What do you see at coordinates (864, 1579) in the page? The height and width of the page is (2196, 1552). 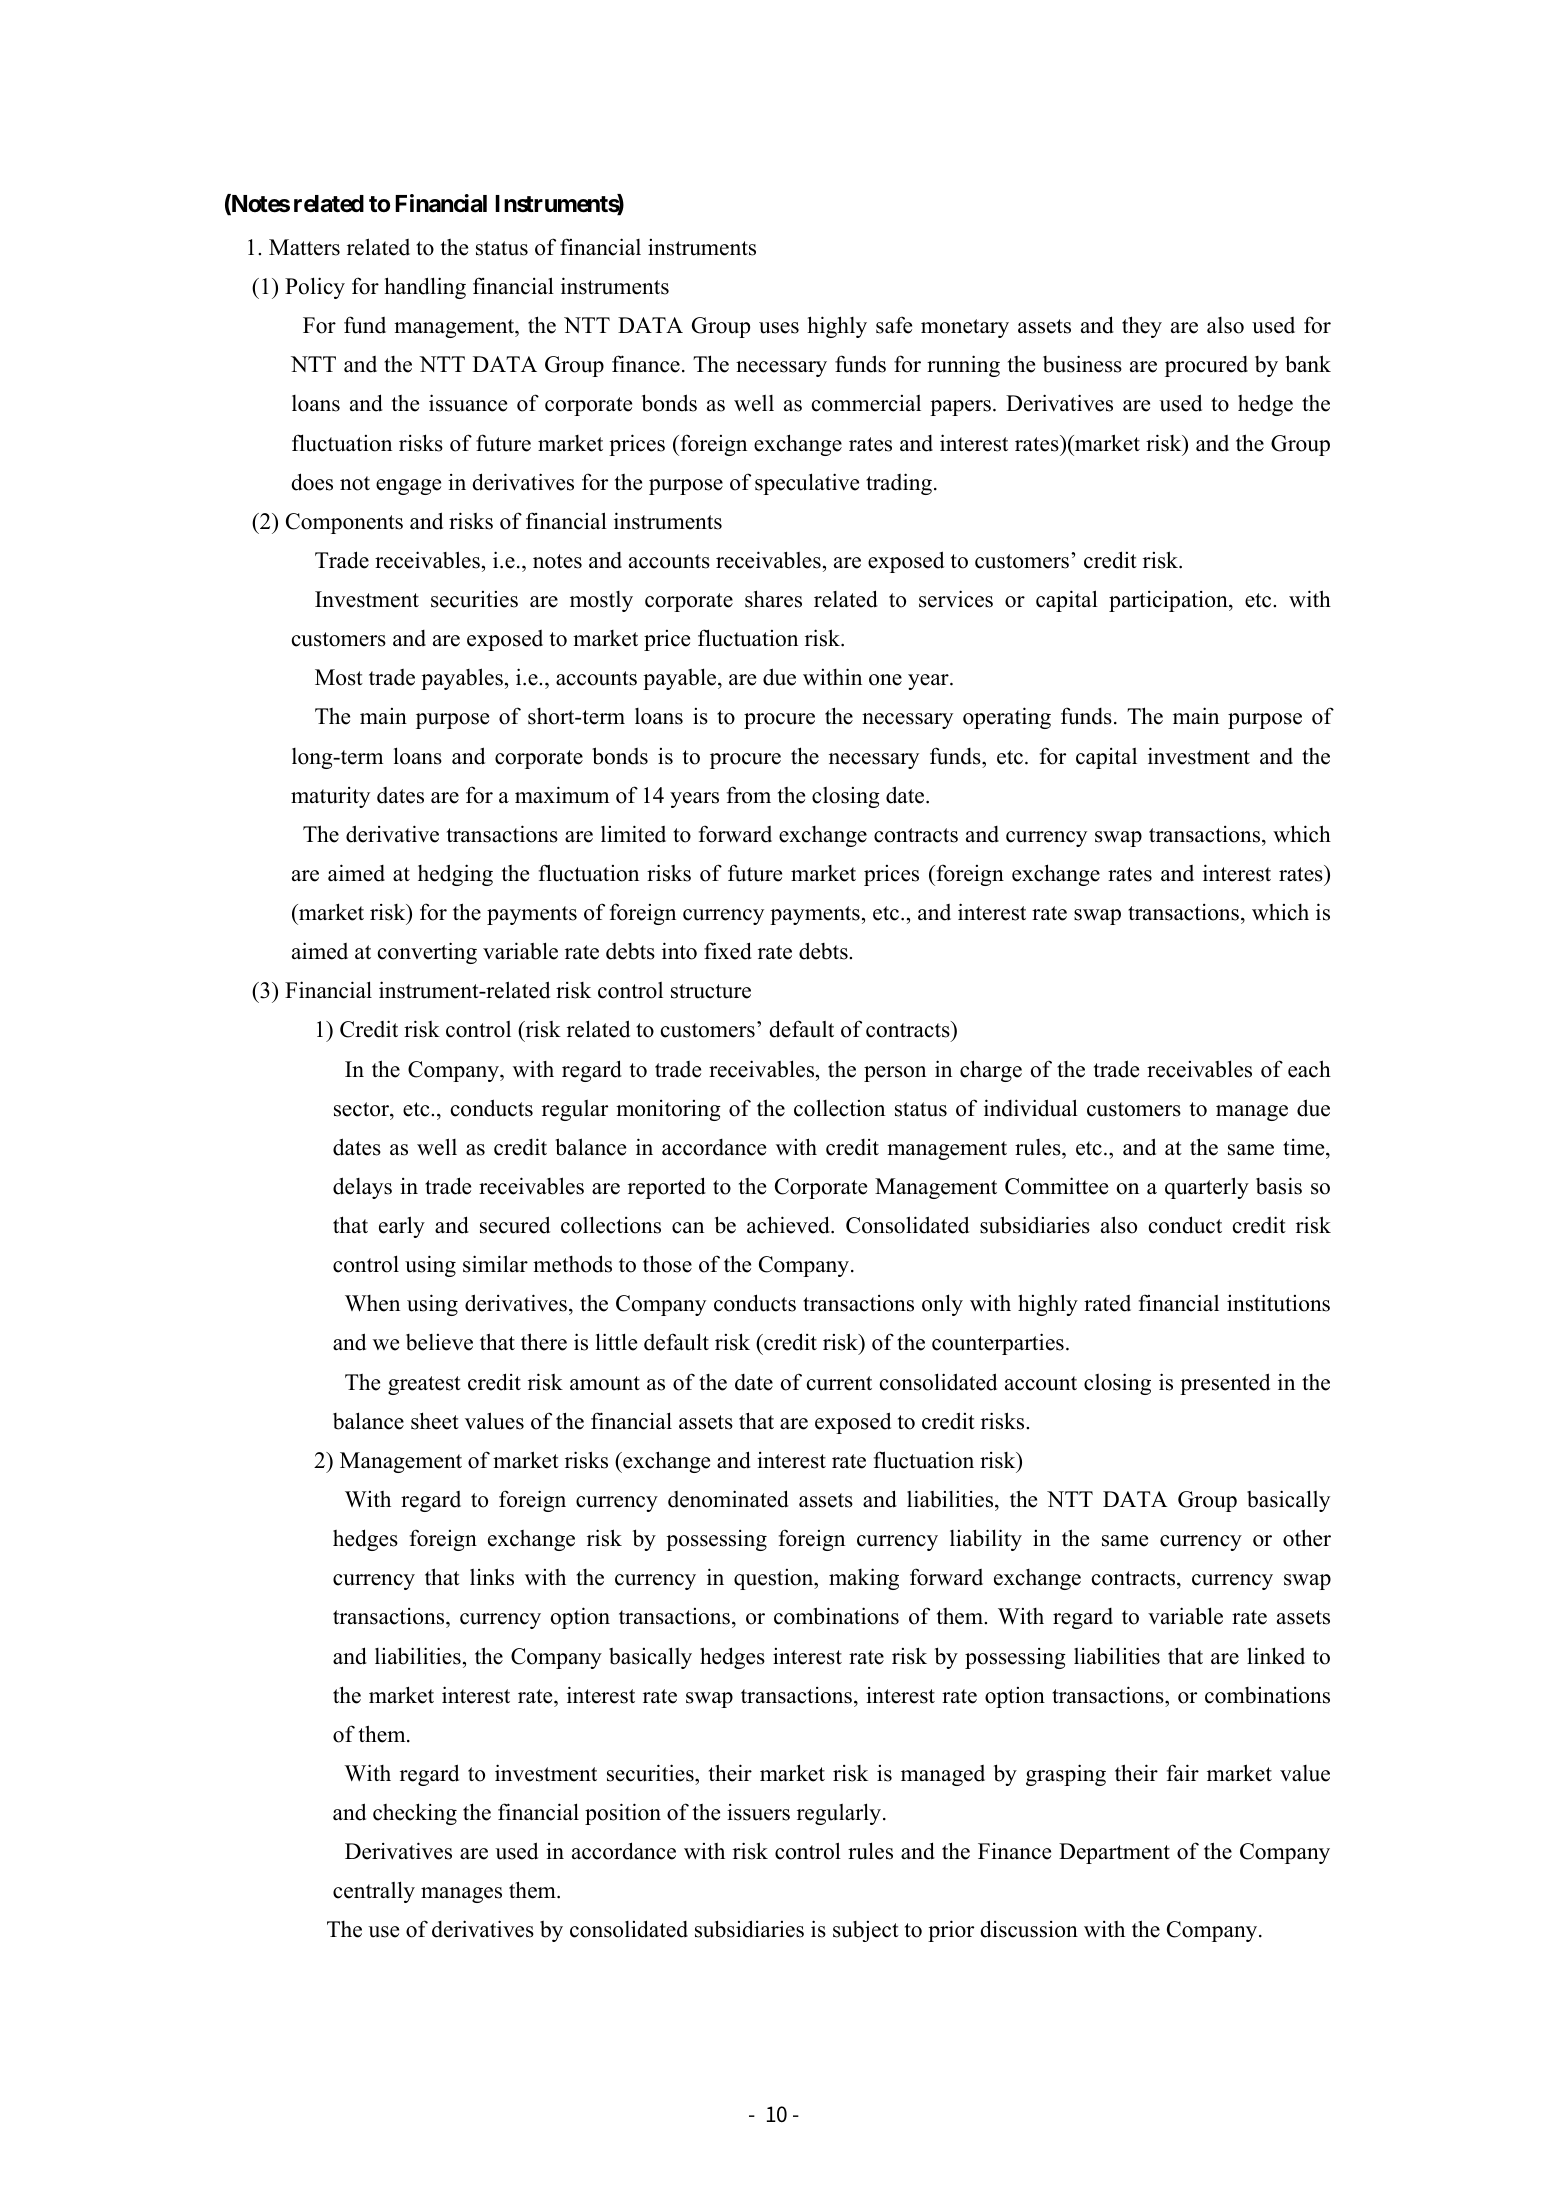 I see `making` at bounding box center [864, 1579].
